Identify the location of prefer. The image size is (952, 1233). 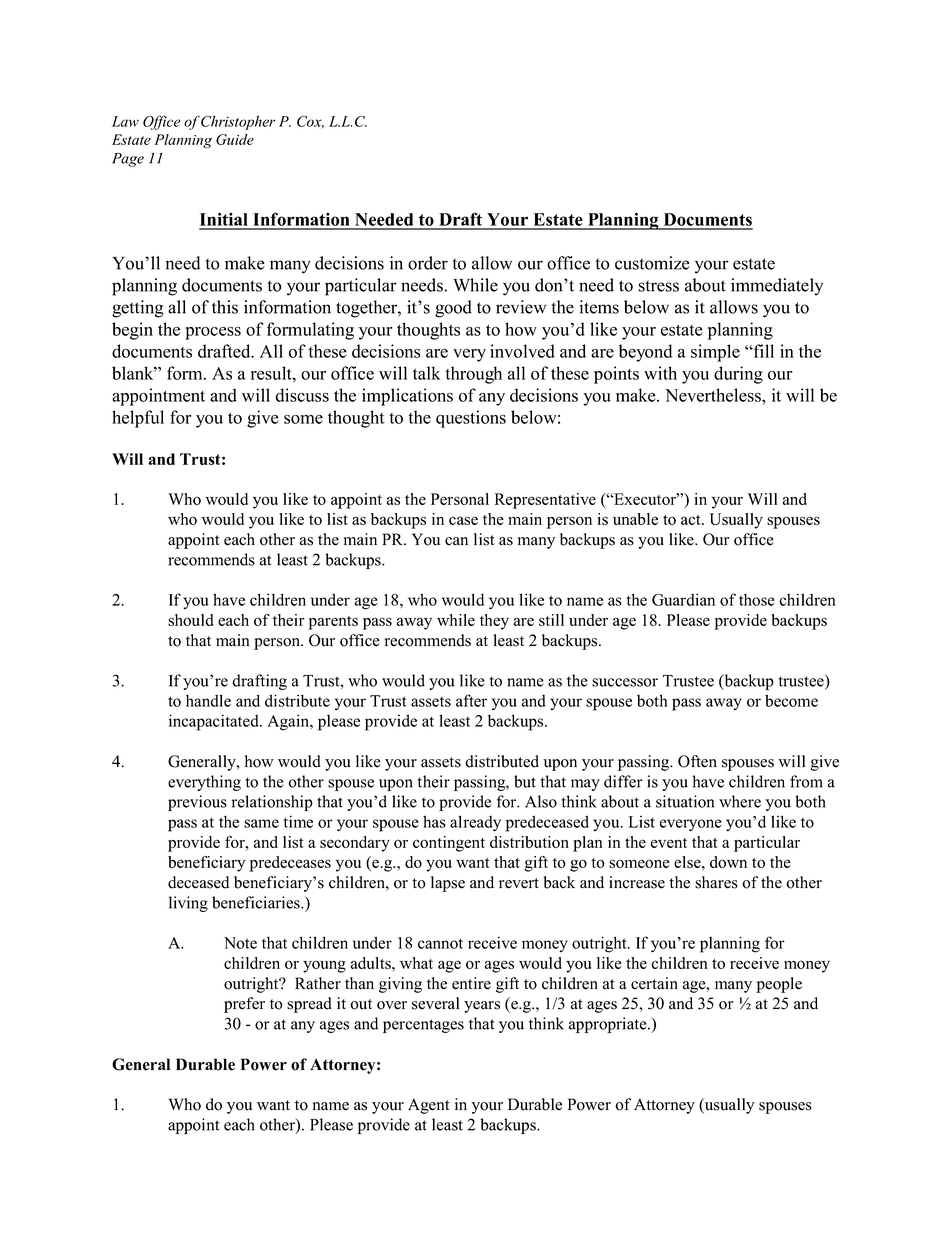
(244, 1005).
